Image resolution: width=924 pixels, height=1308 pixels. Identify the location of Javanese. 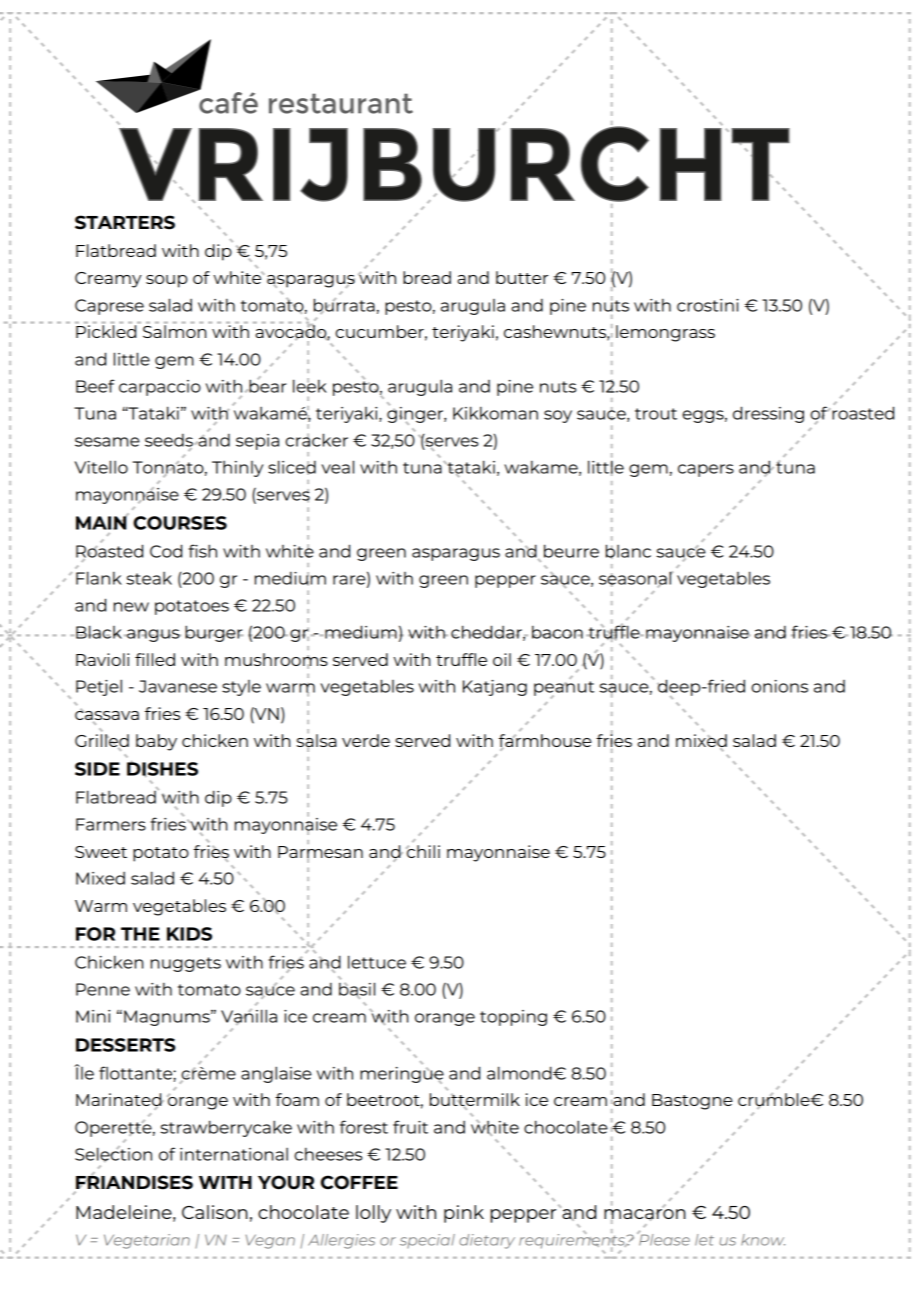
(178, 686).
